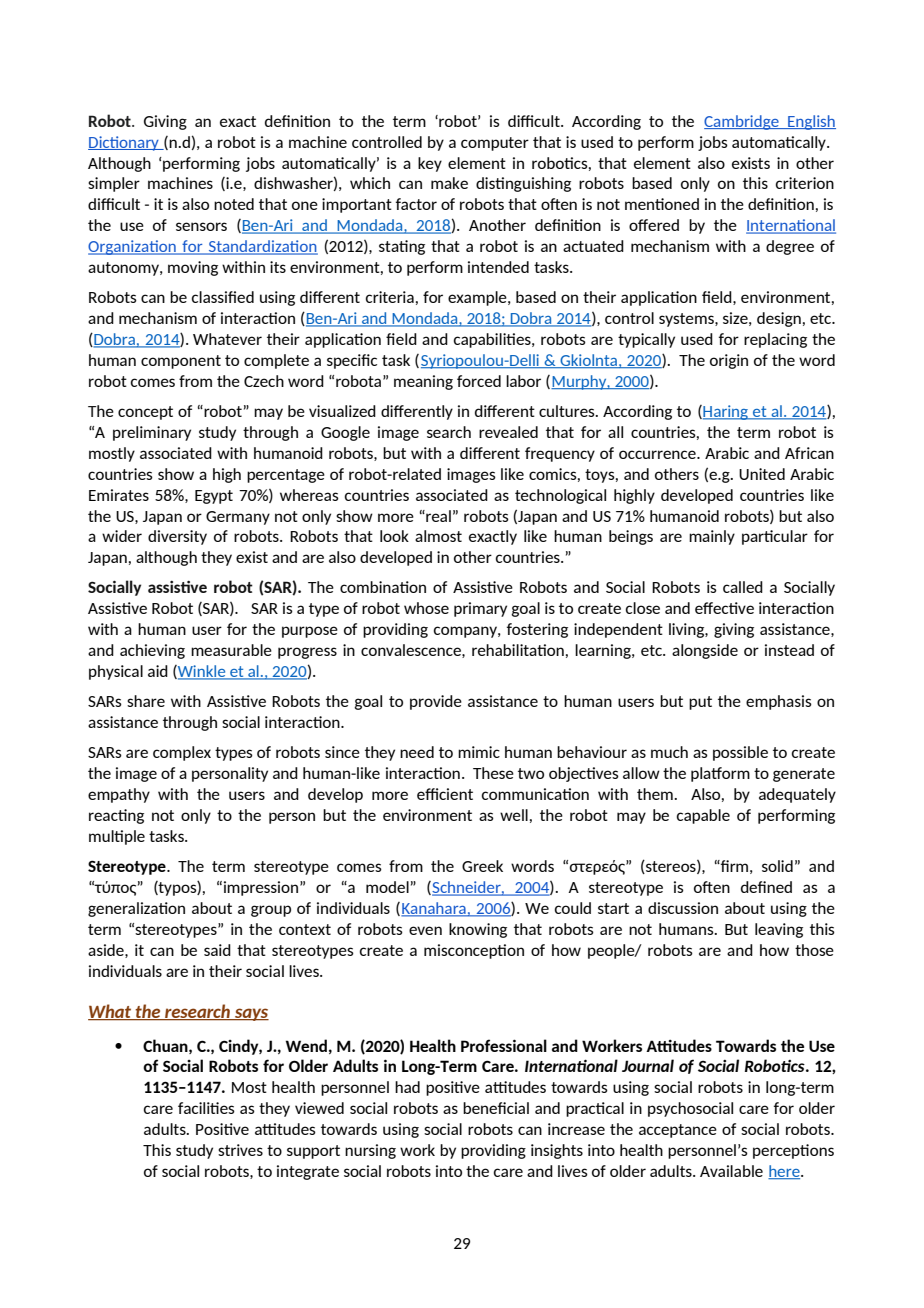 The width and height of the screenshot is (924, 1308). I want to click on component, so click(181, 362).
